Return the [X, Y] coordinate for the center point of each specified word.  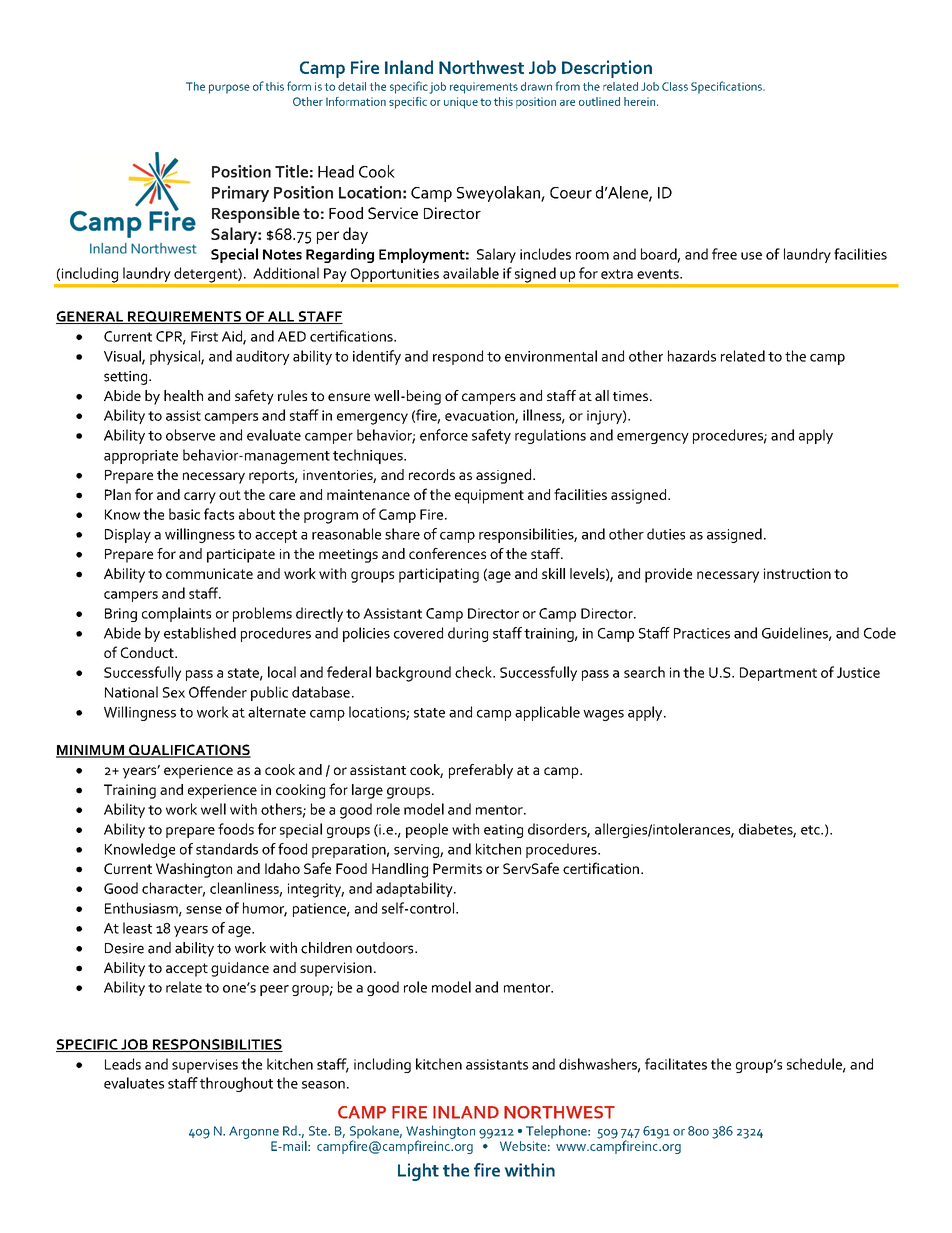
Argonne [254, 1132]
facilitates [676, 1064]
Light [418, 1172]
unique [461, 103]
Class [675, 86]
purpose [229, 89]
